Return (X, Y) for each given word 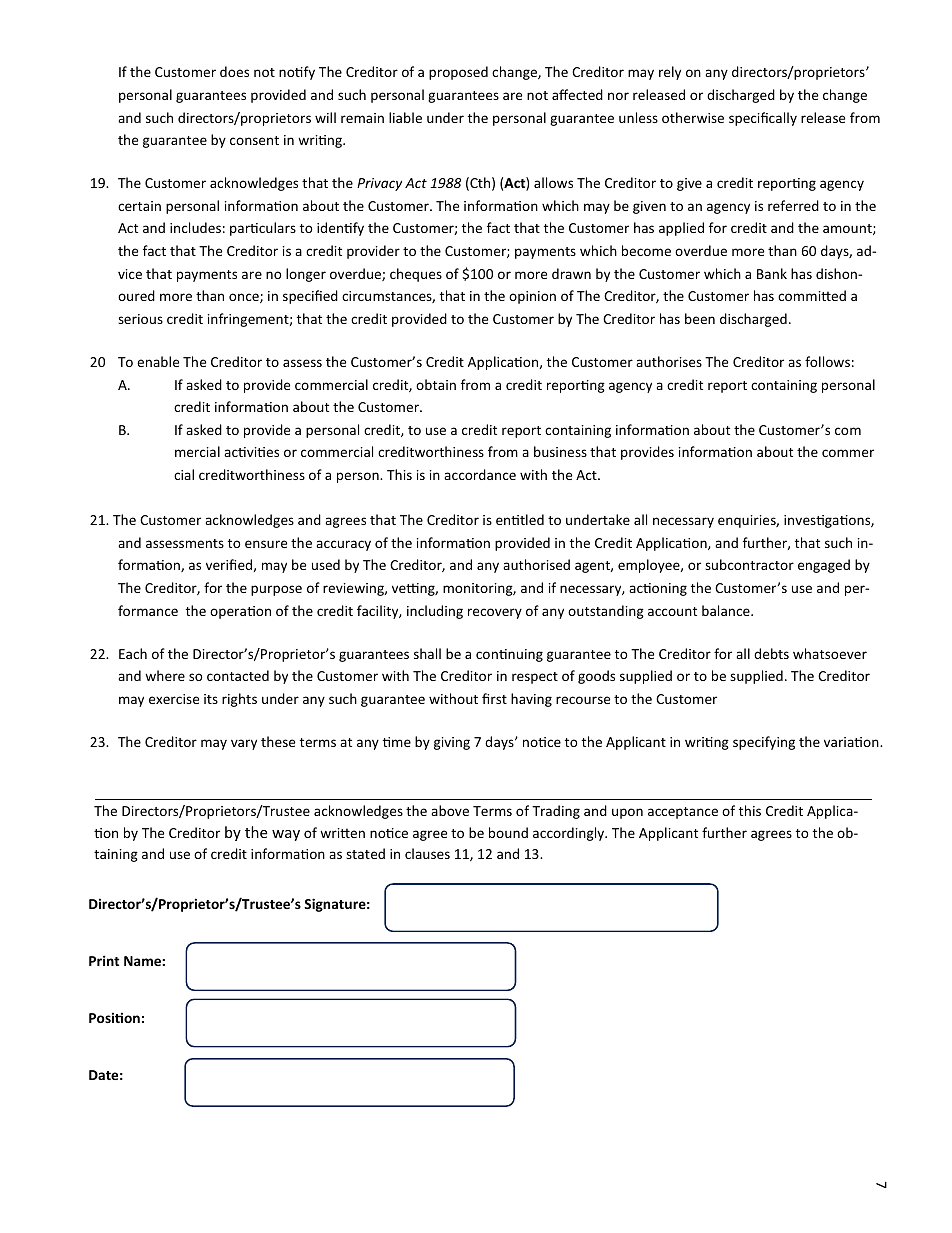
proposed (458, 73)
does (234, 71)
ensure (266, 544)
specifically (763, 119)
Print (104, 960)
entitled (520, 519)
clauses (427, 853)
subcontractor (749, 564)
